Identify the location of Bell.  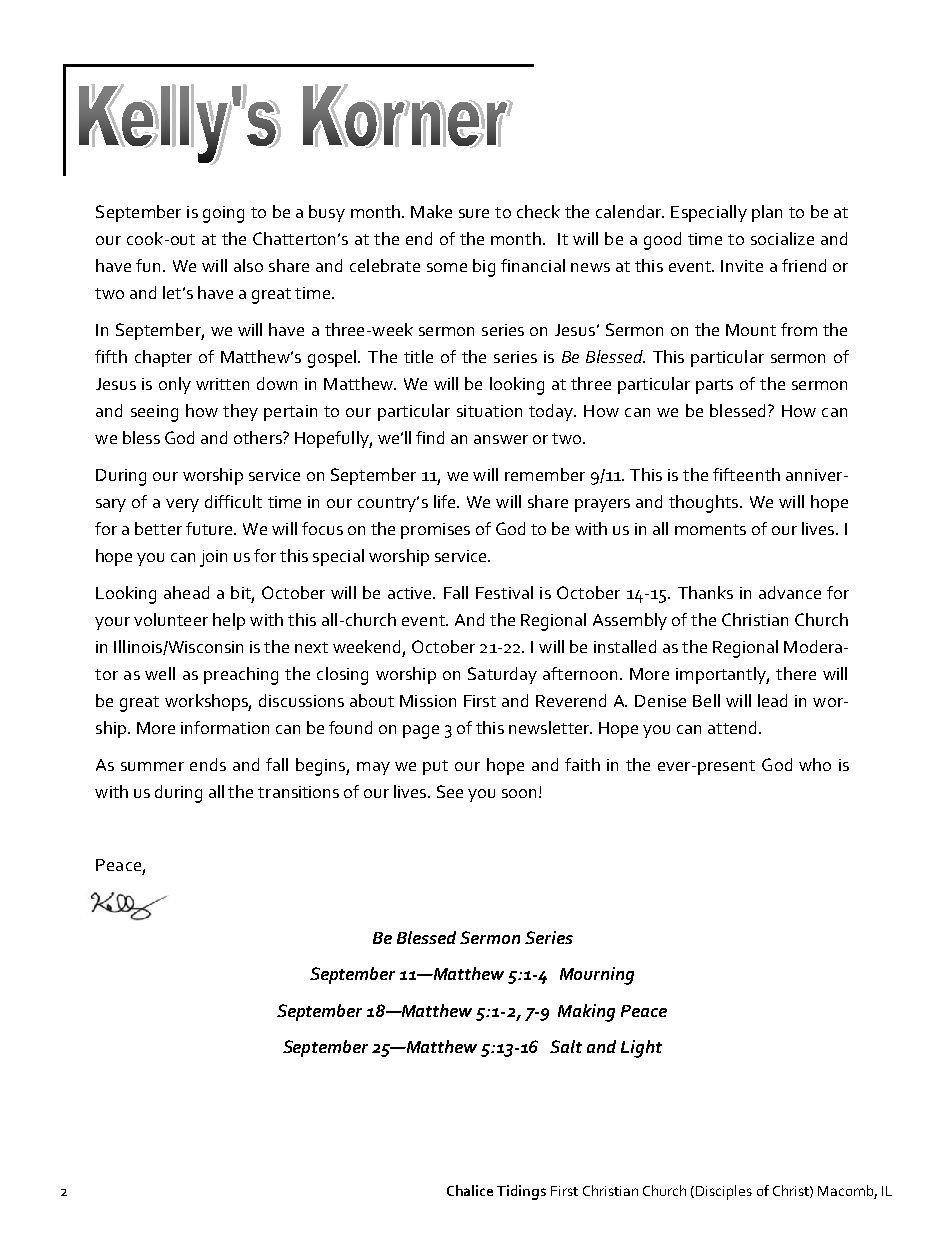
(706, 700).
